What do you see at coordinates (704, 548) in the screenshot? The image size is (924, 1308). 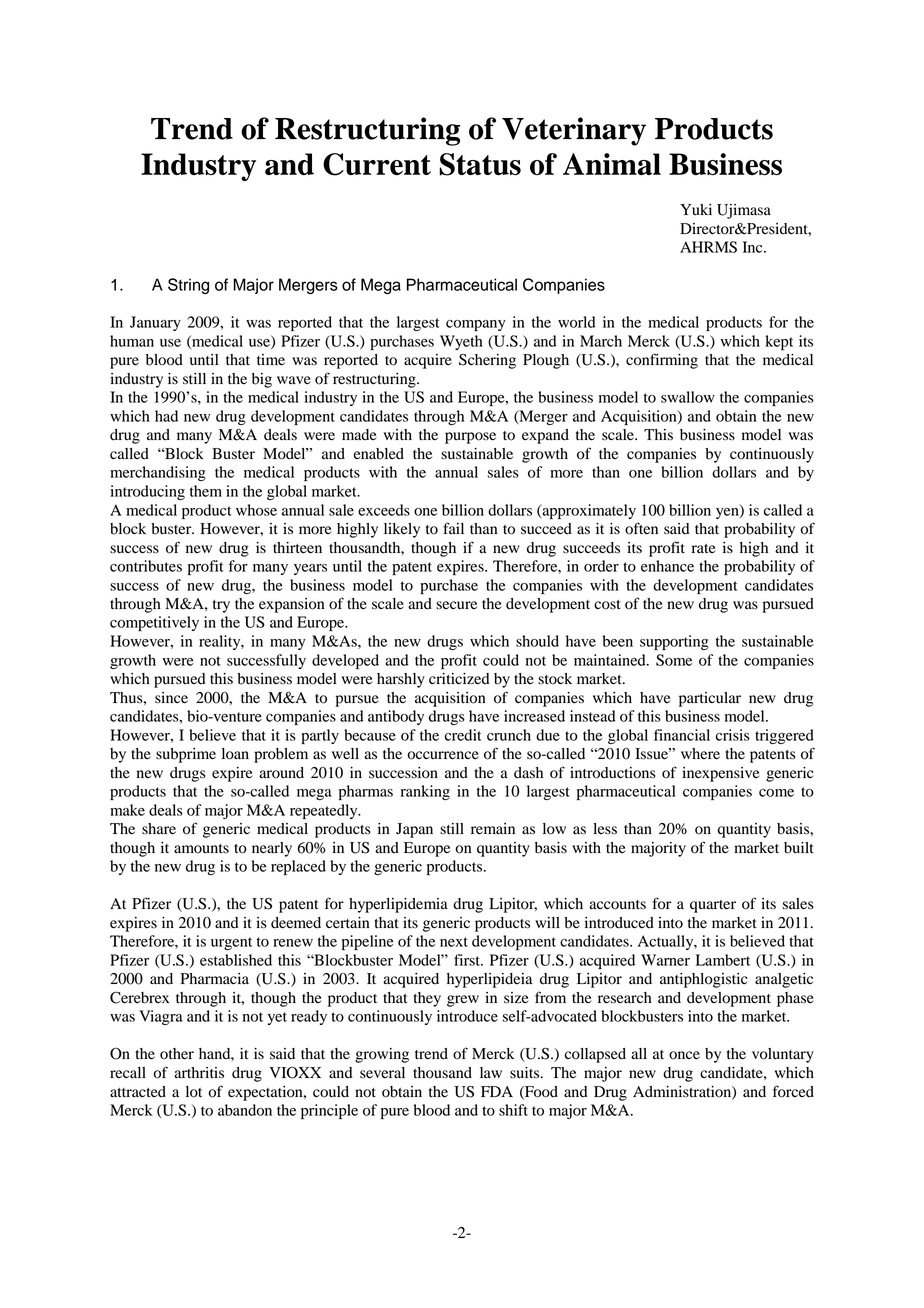 I see `rate` at bounding box center [704, 548].
